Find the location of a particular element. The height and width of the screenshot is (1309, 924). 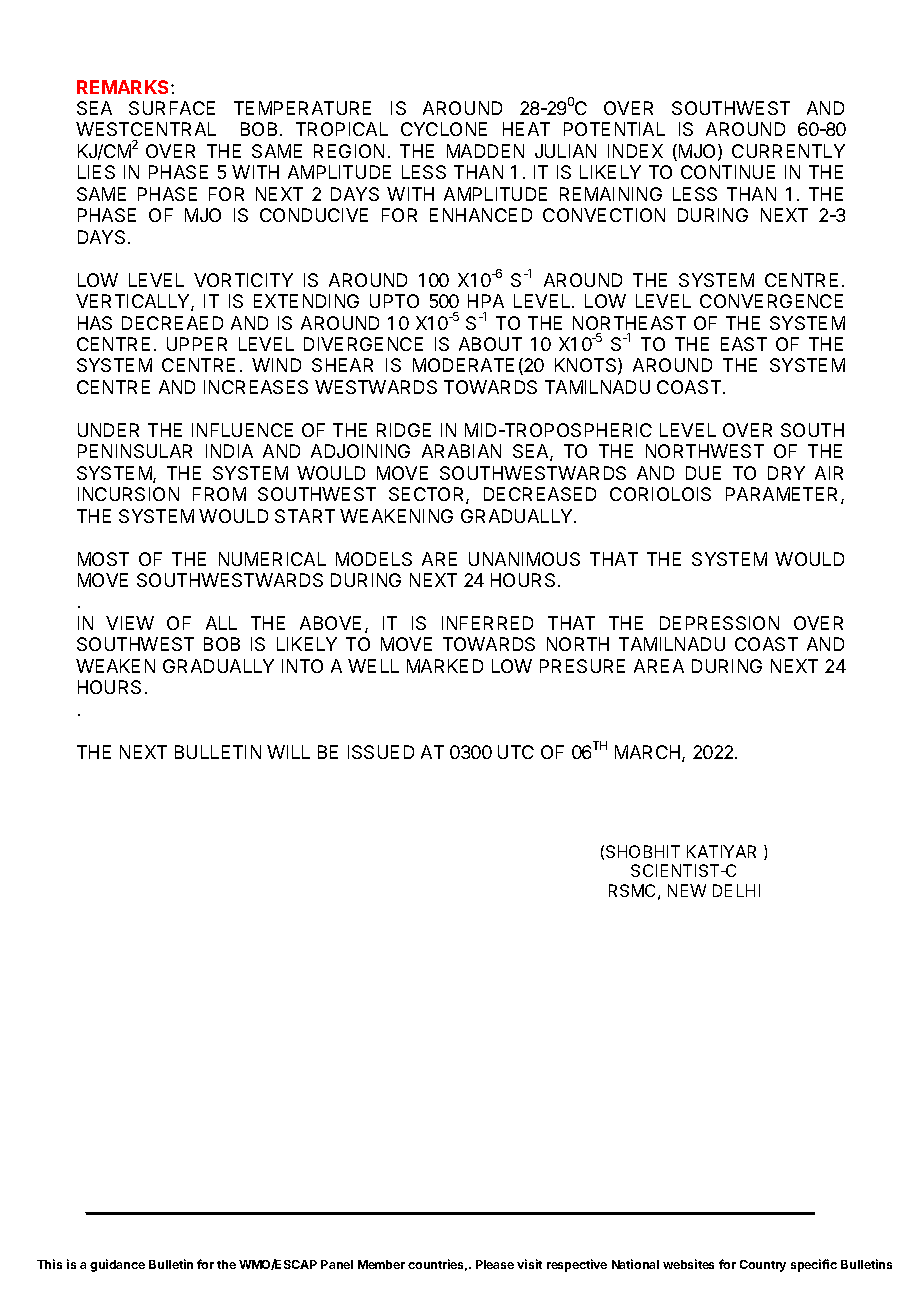

NEW is located at coordinates (687, 890).
